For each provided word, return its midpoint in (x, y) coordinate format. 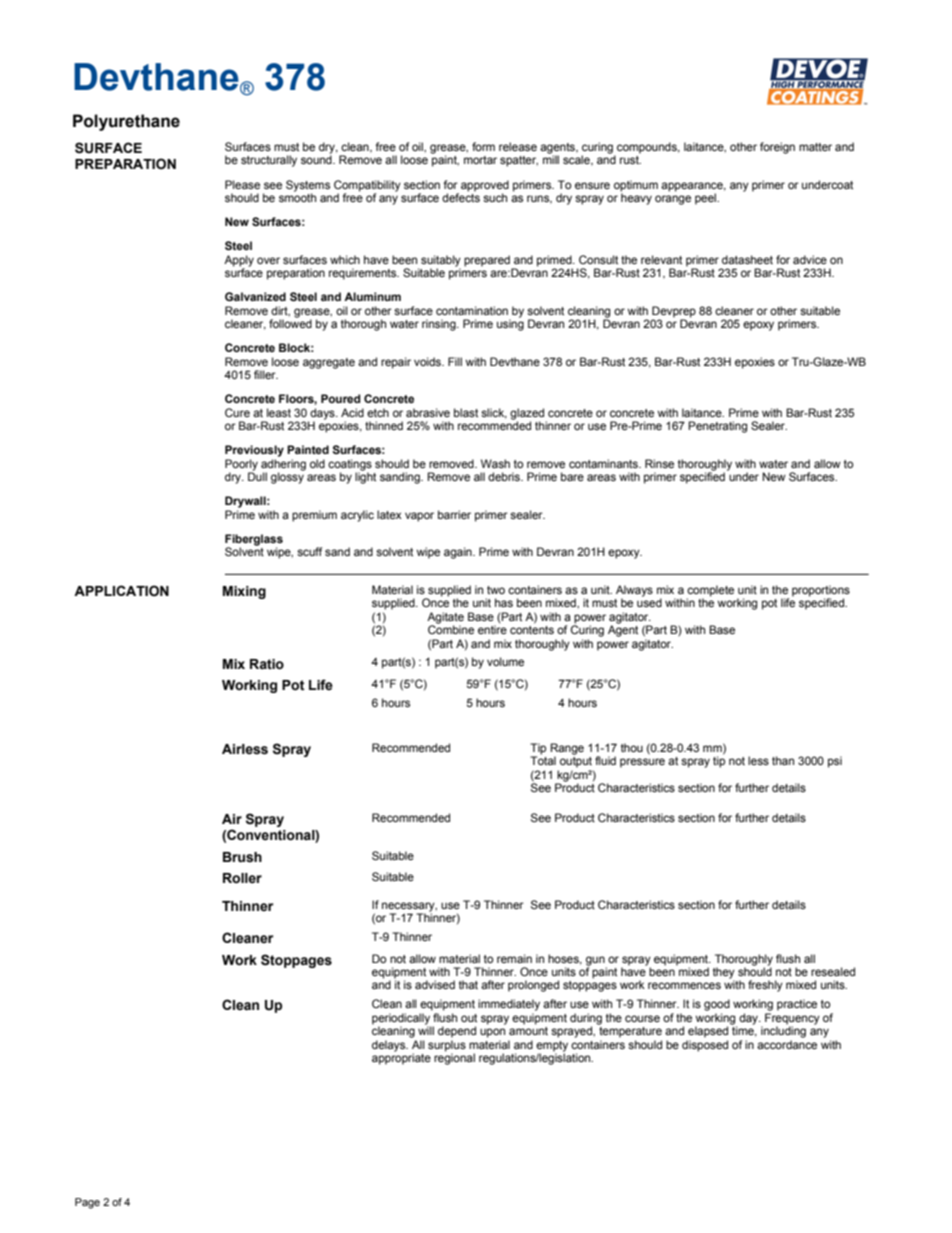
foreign (777, 148)
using (510, 324)
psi (835, 762)
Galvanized (255, 296)
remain (514, 958)
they (724, 974)
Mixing (244, 592)
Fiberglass (254, 541)
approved (485, 186)
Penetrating (717, 427)
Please (242, 184)
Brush (242, 857)
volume (505, 661)
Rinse (659, 463)
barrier (454, 514)
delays (390, 1046)
